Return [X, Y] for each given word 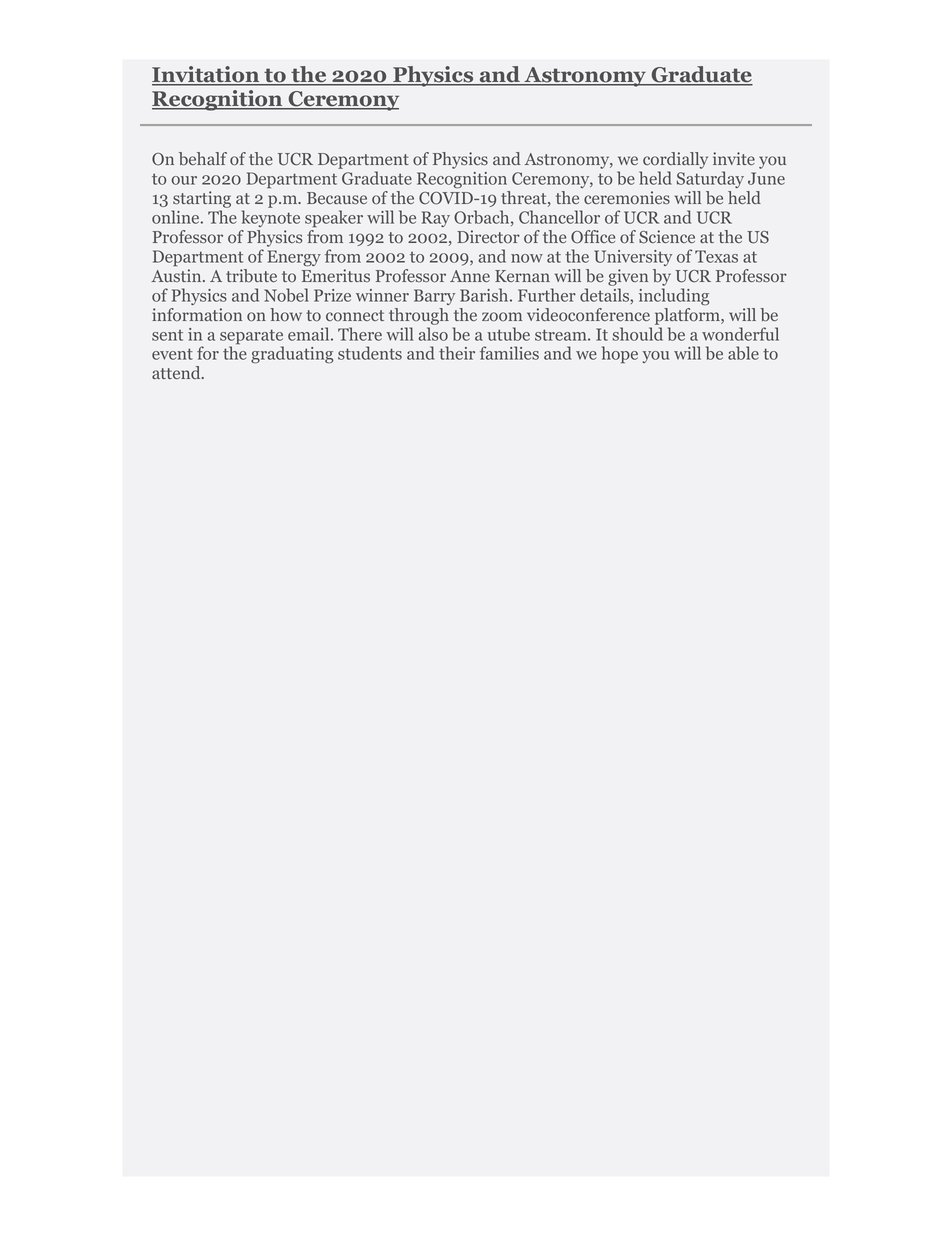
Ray [436, 219]
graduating [292, 355]
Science [667, 237]
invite [734, 158]
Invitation [207, 75]
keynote [271, 218]
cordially [674, 162]
